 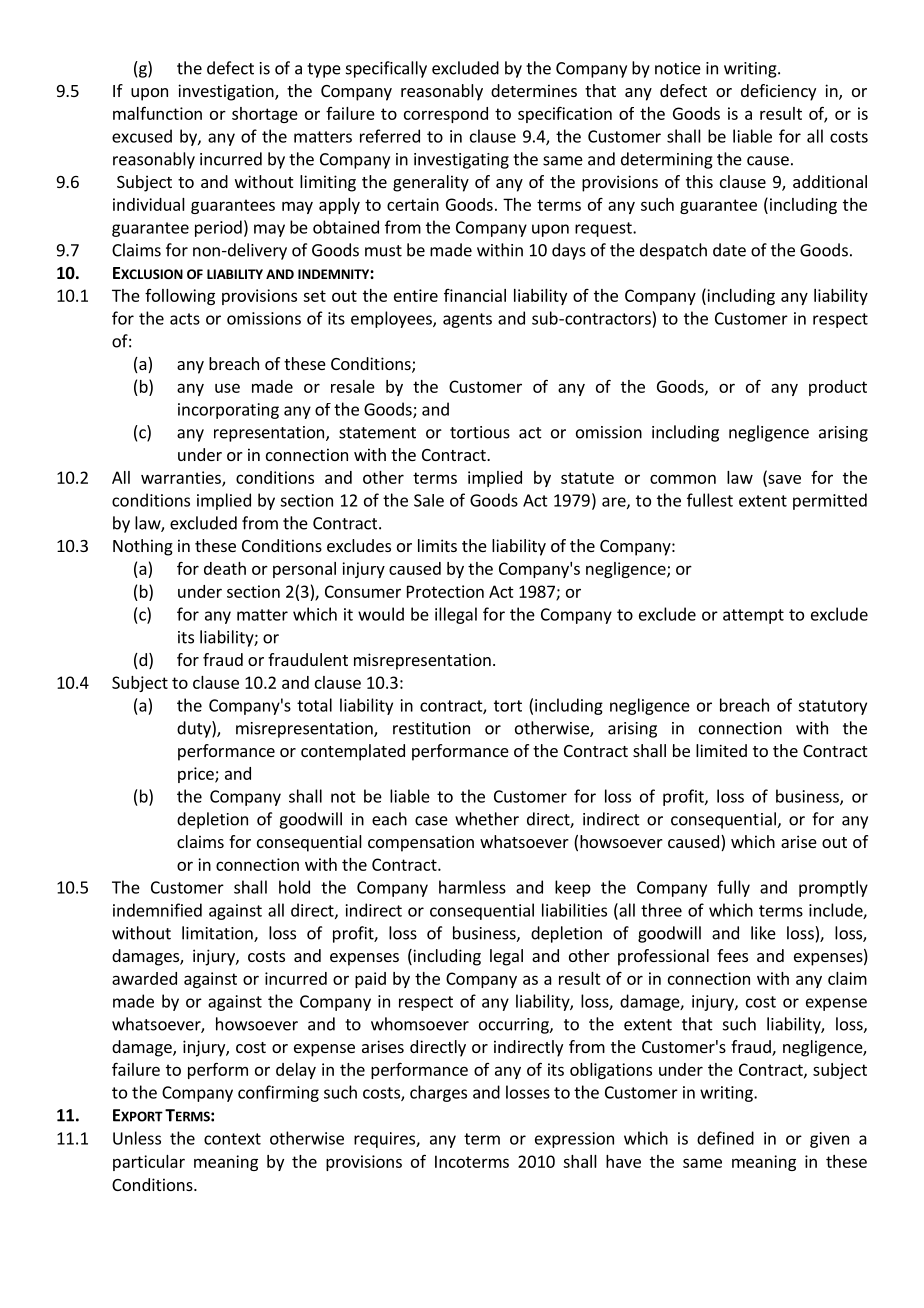 What do you see at coordinates (778, 92) in the image?
I see `deficiency` at bounding box center [778, 92].
